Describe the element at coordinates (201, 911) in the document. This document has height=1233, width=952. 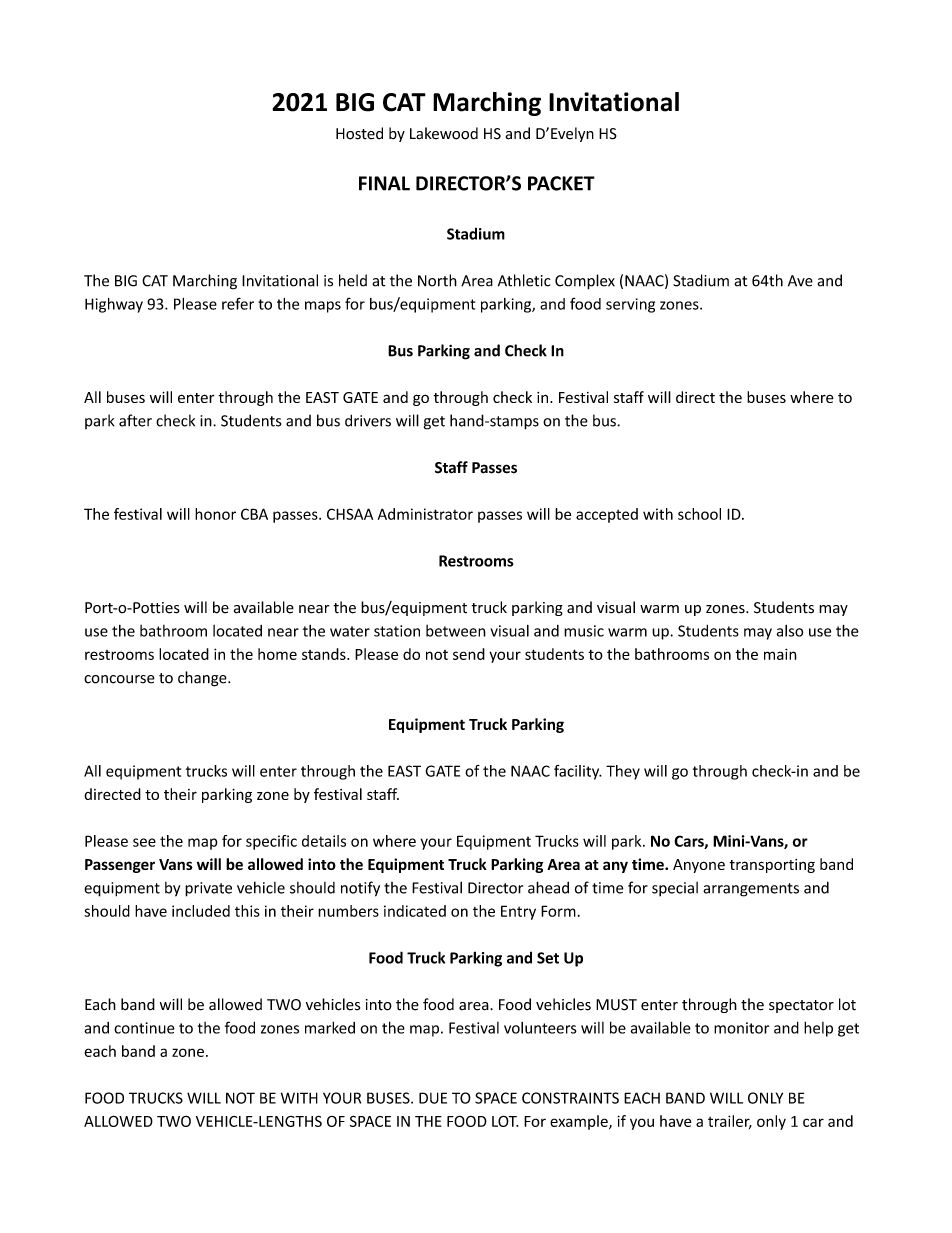
I see `included` at that location.
